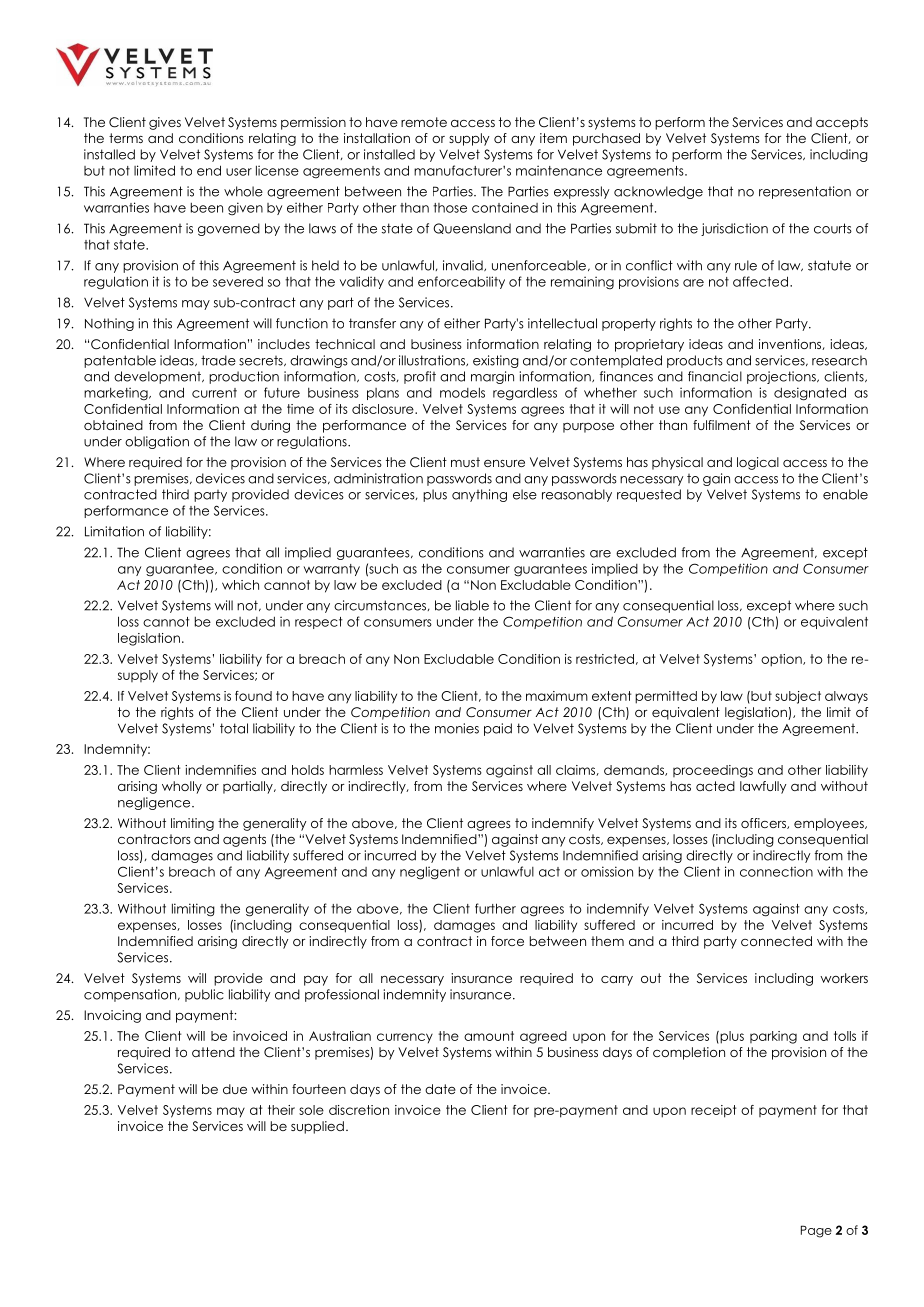 Image resolution: width=924 pixels, height=1307 pixels. Describe the element at coordinates (157, 442) in the page. I see `obligation` at that location.
